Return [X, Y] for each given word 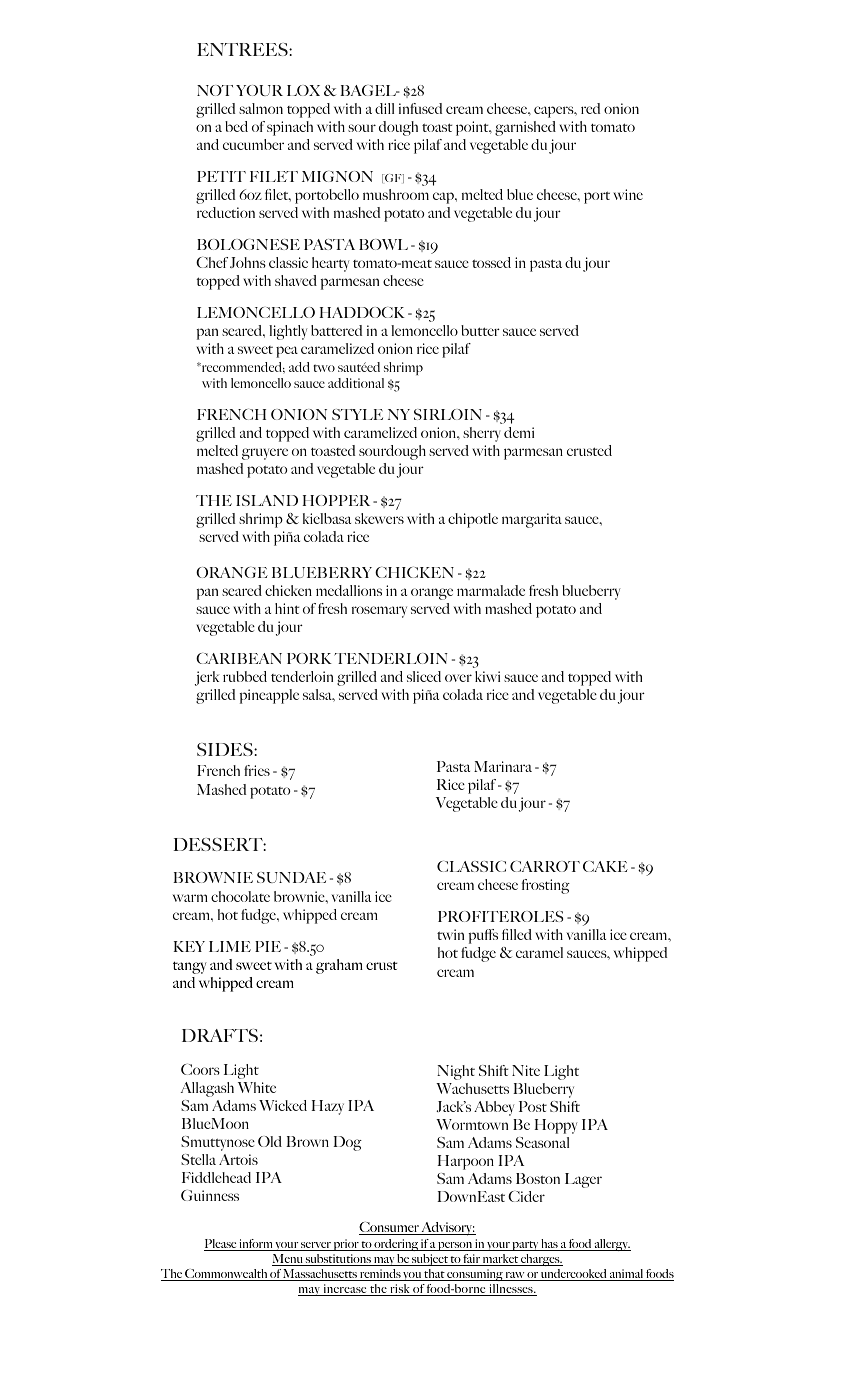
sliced [424, 676]
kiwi [487, 676]
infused [420, 108]
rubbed [245, 676]
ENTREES [243, 49]
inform [256, 1245]
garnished [525, 128]
